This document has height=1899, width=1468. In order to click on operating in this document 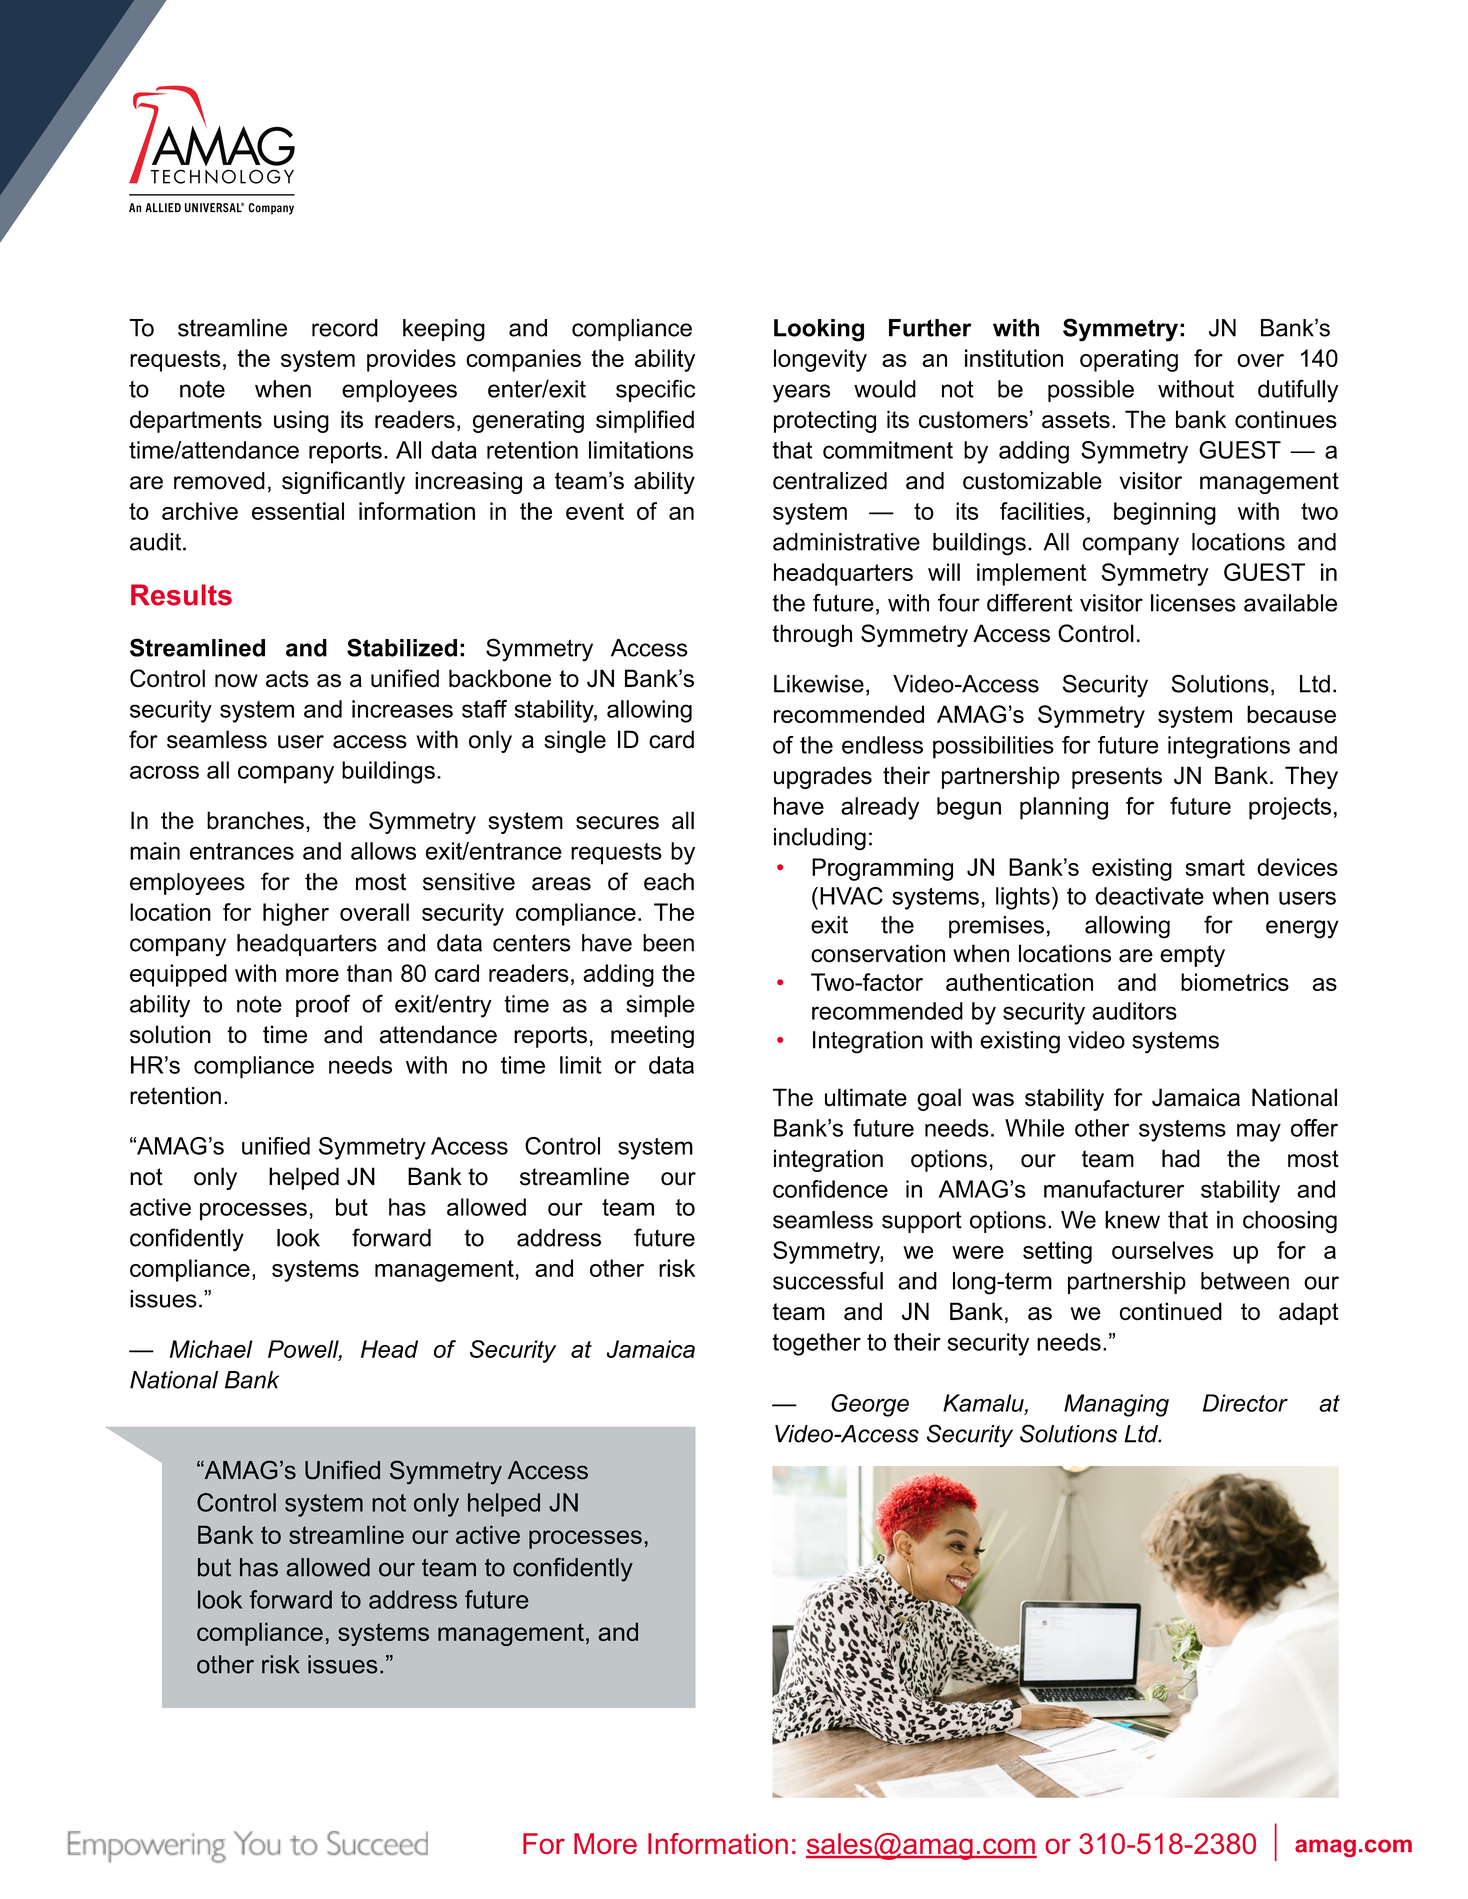, I will do `click(1129, 360)`.
